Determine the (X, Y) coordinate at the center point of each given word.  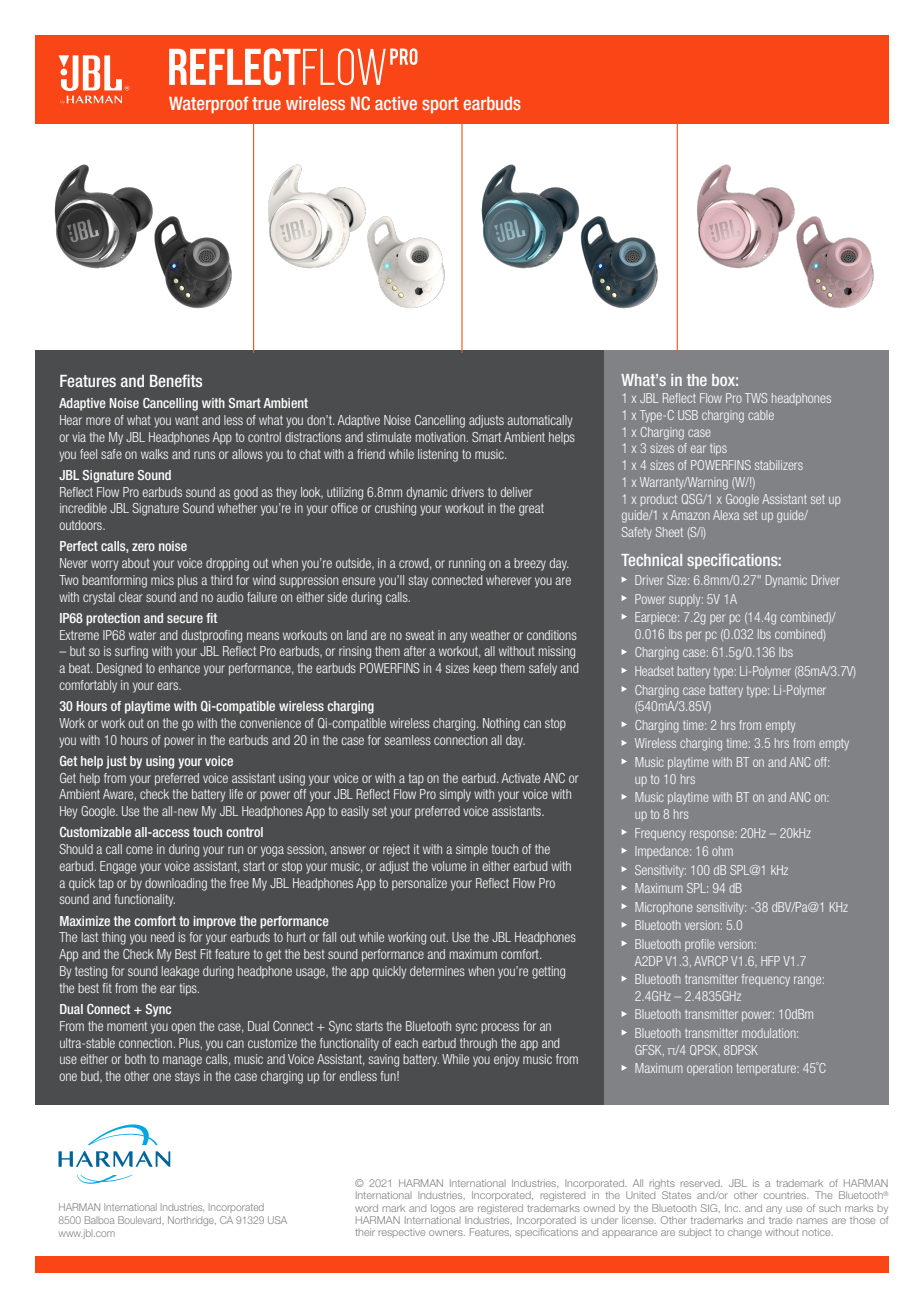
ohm (722, 851)
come (139, 850)
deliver (517, 492)
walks (154, 454)
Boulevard (141, 1220)
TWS (756, 398)
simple (472, 850)
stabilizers (779, 465)
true (266, 103)
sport (440, 105)
